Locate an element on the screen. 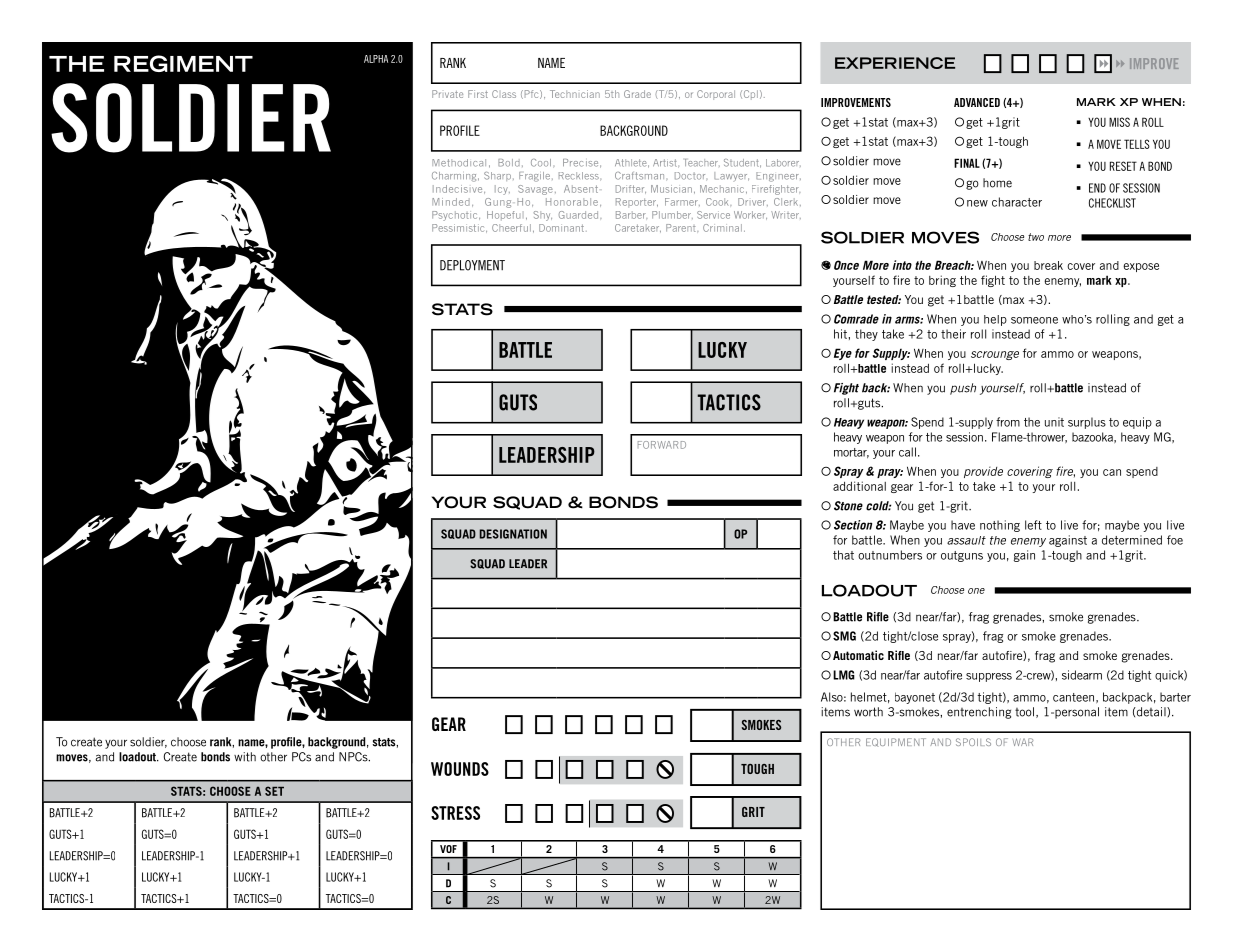  Corporal is located at coordinates (716, 95).
